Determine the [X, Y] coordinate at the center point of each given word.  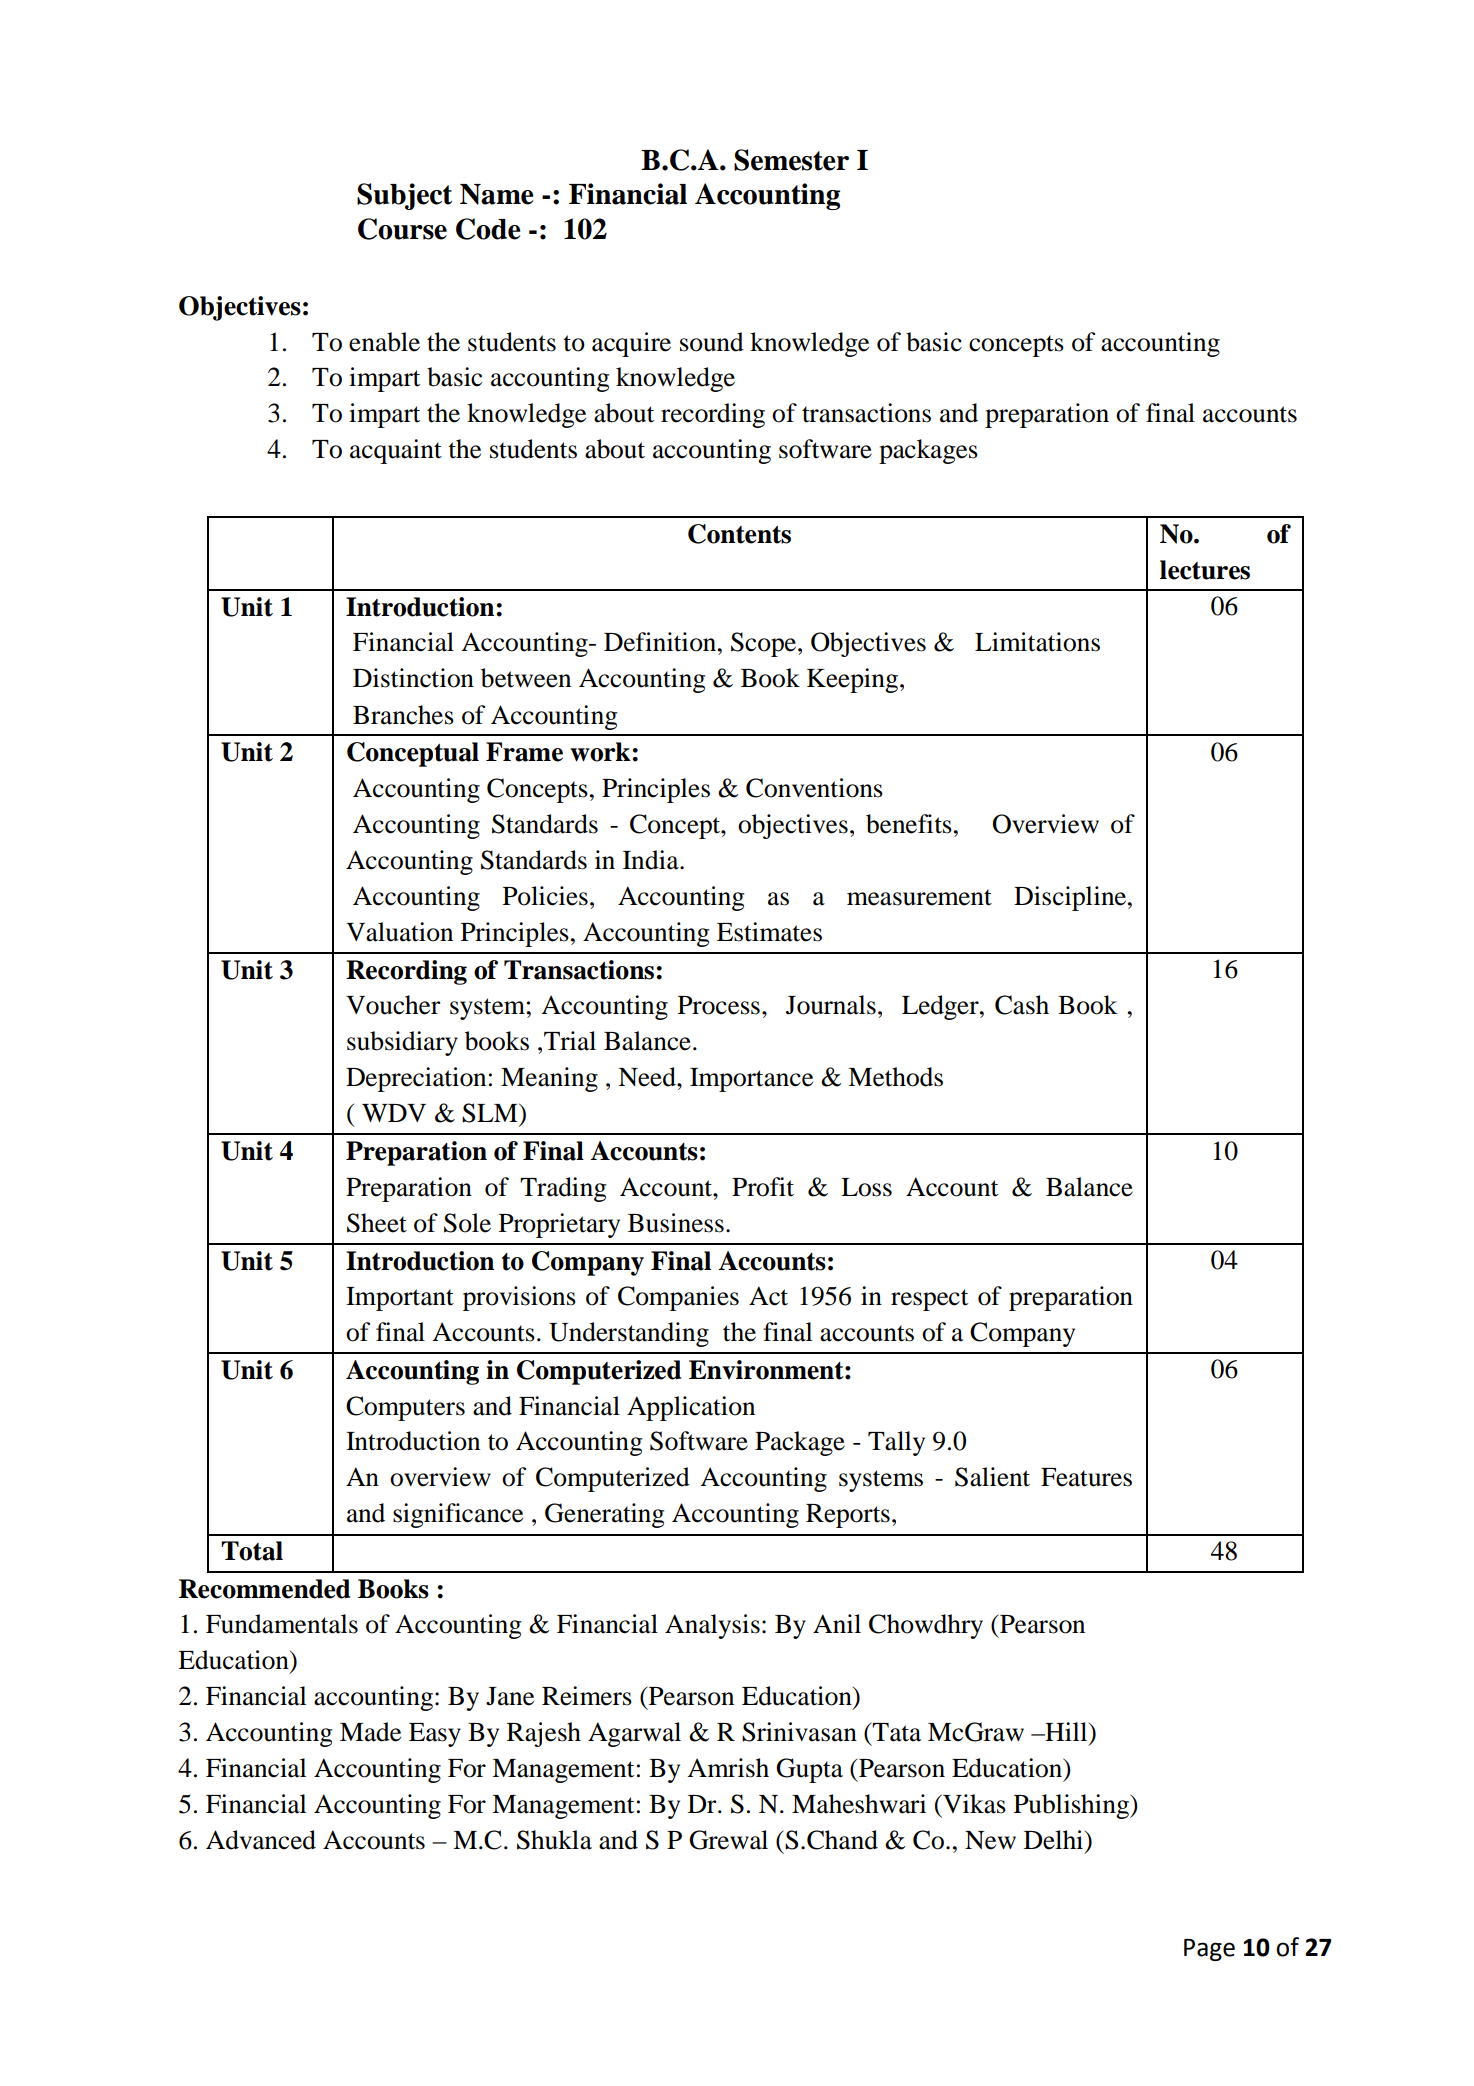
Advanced [261, 1840]
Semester [791, 160]
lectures [1205, 570]
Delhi [1055, 1840]
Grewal [728, 1840]
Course [402, 229]
